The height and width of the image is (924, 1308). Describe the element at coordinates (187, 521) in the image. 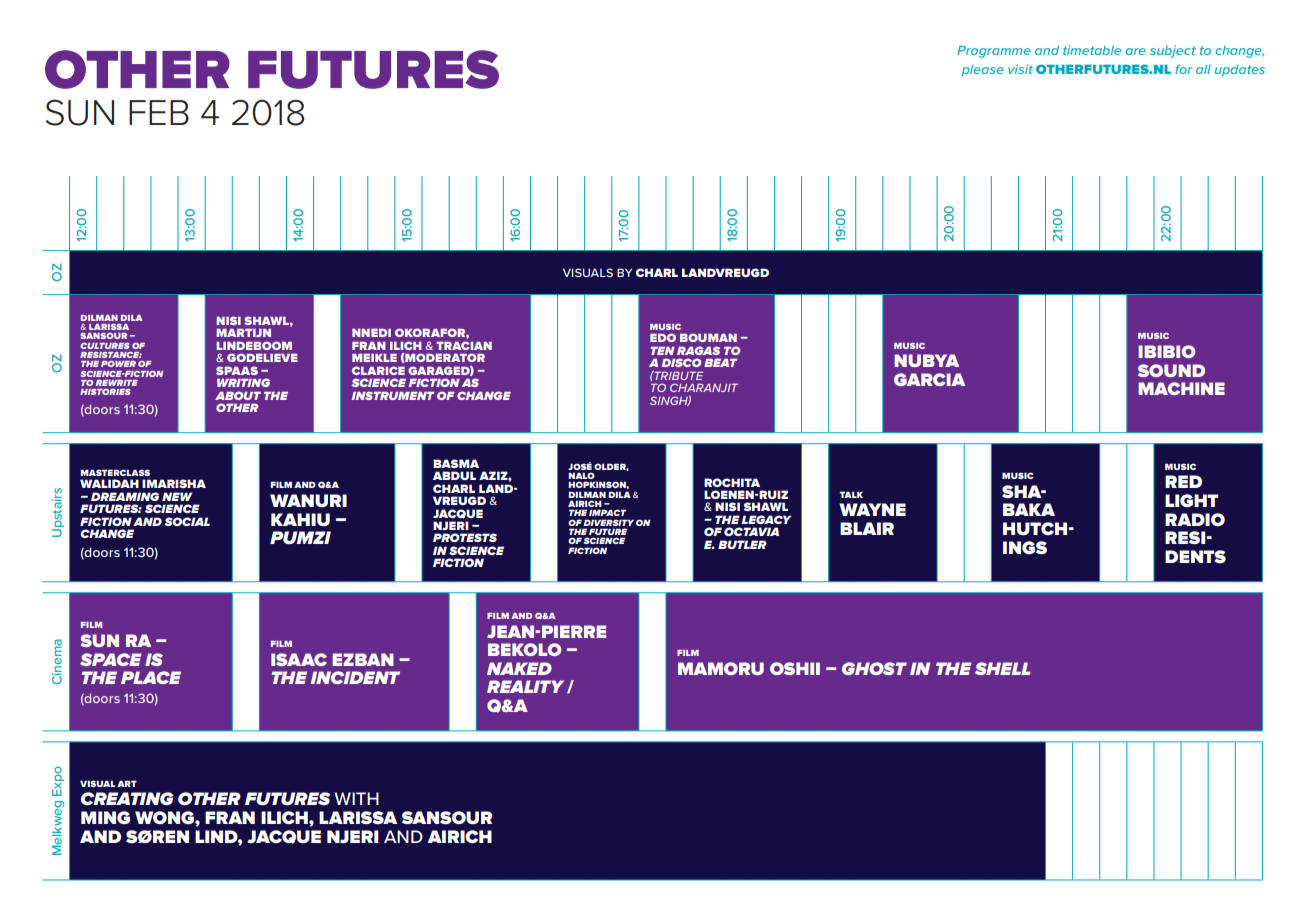

I see `SOCIAL` at that location.
